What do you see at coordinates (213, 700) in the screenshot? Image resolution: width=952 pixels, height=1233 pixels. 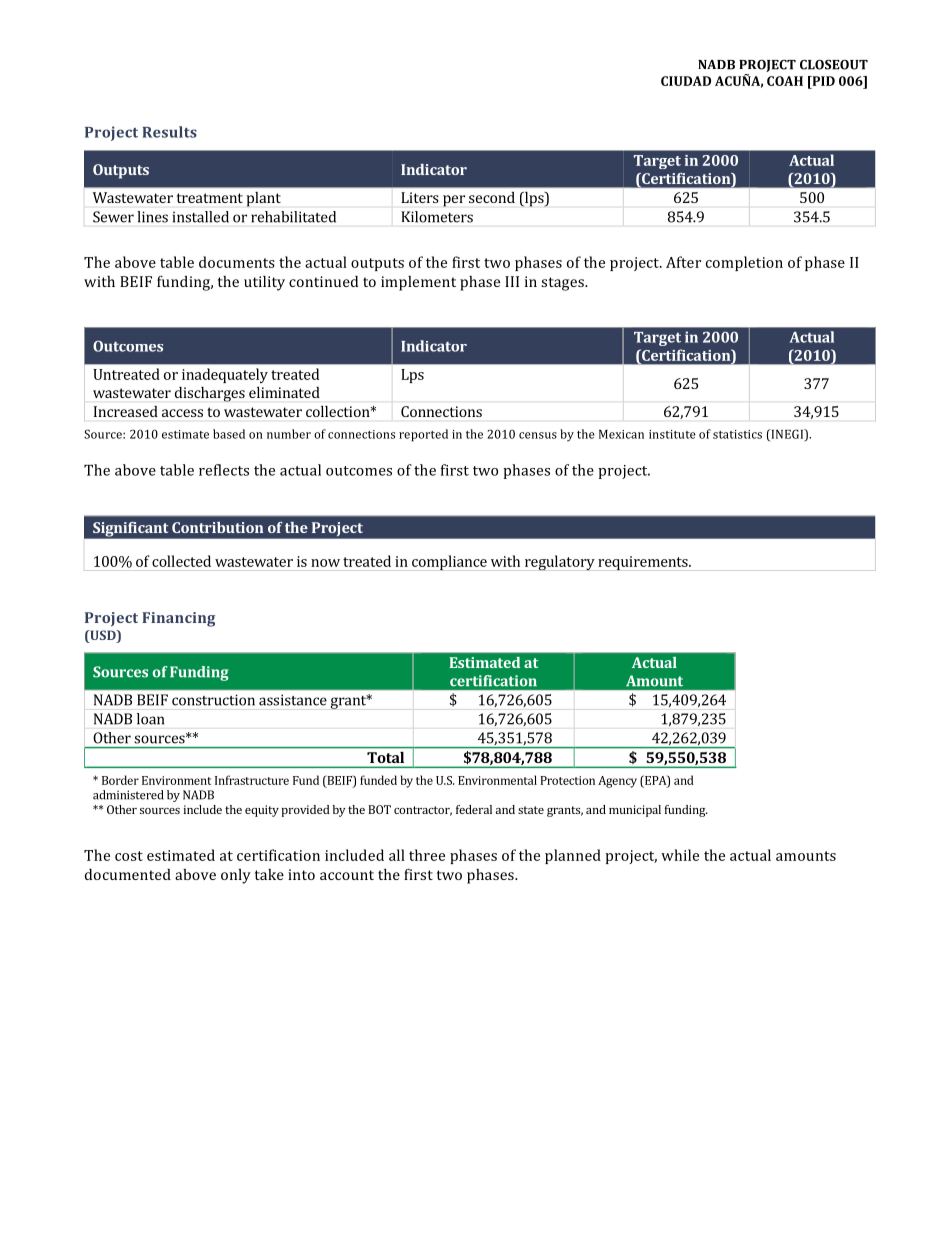 I see `construction` at bounding box center [213, 700].
